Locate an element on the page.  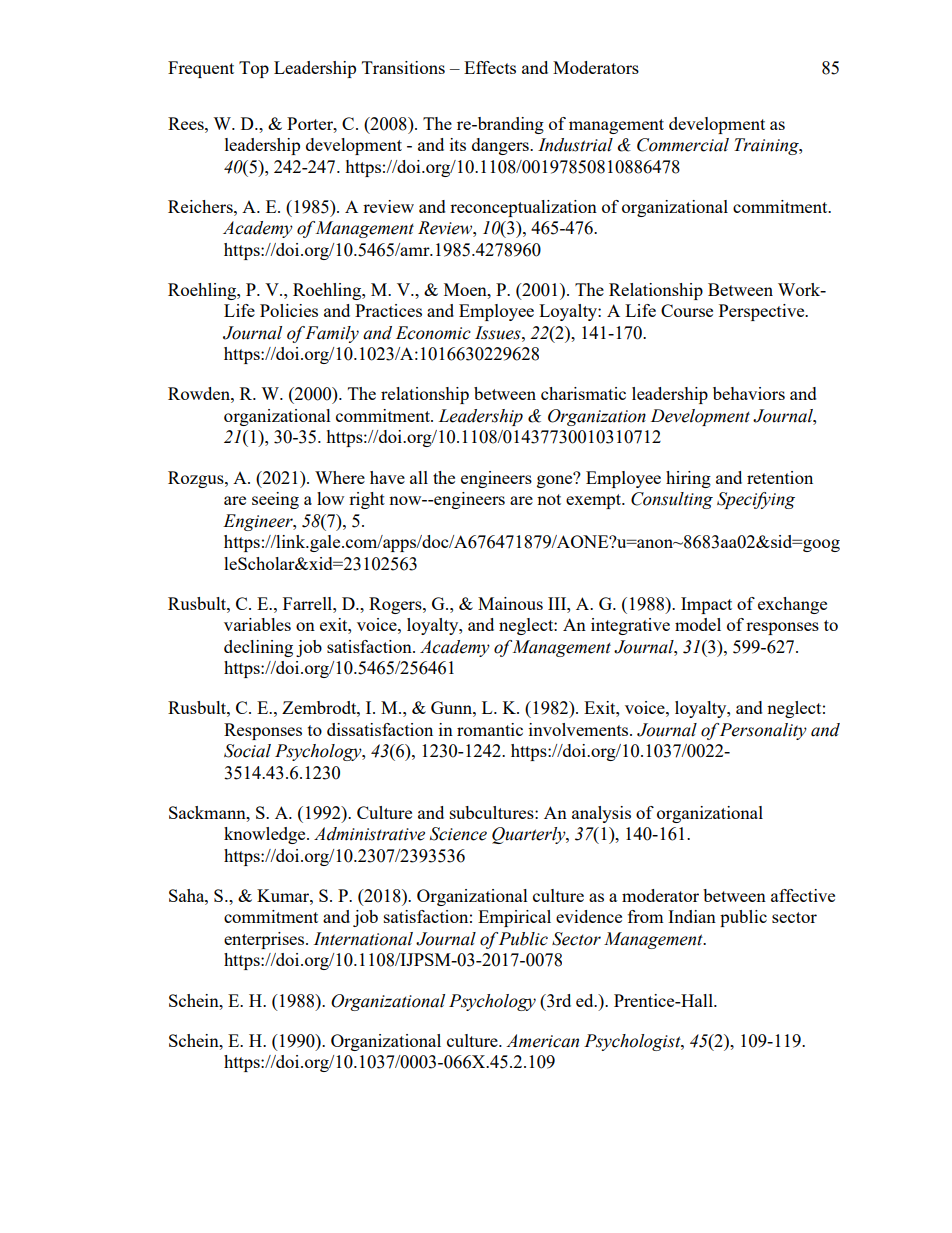
Indian is located at coordinates (692, 916).
